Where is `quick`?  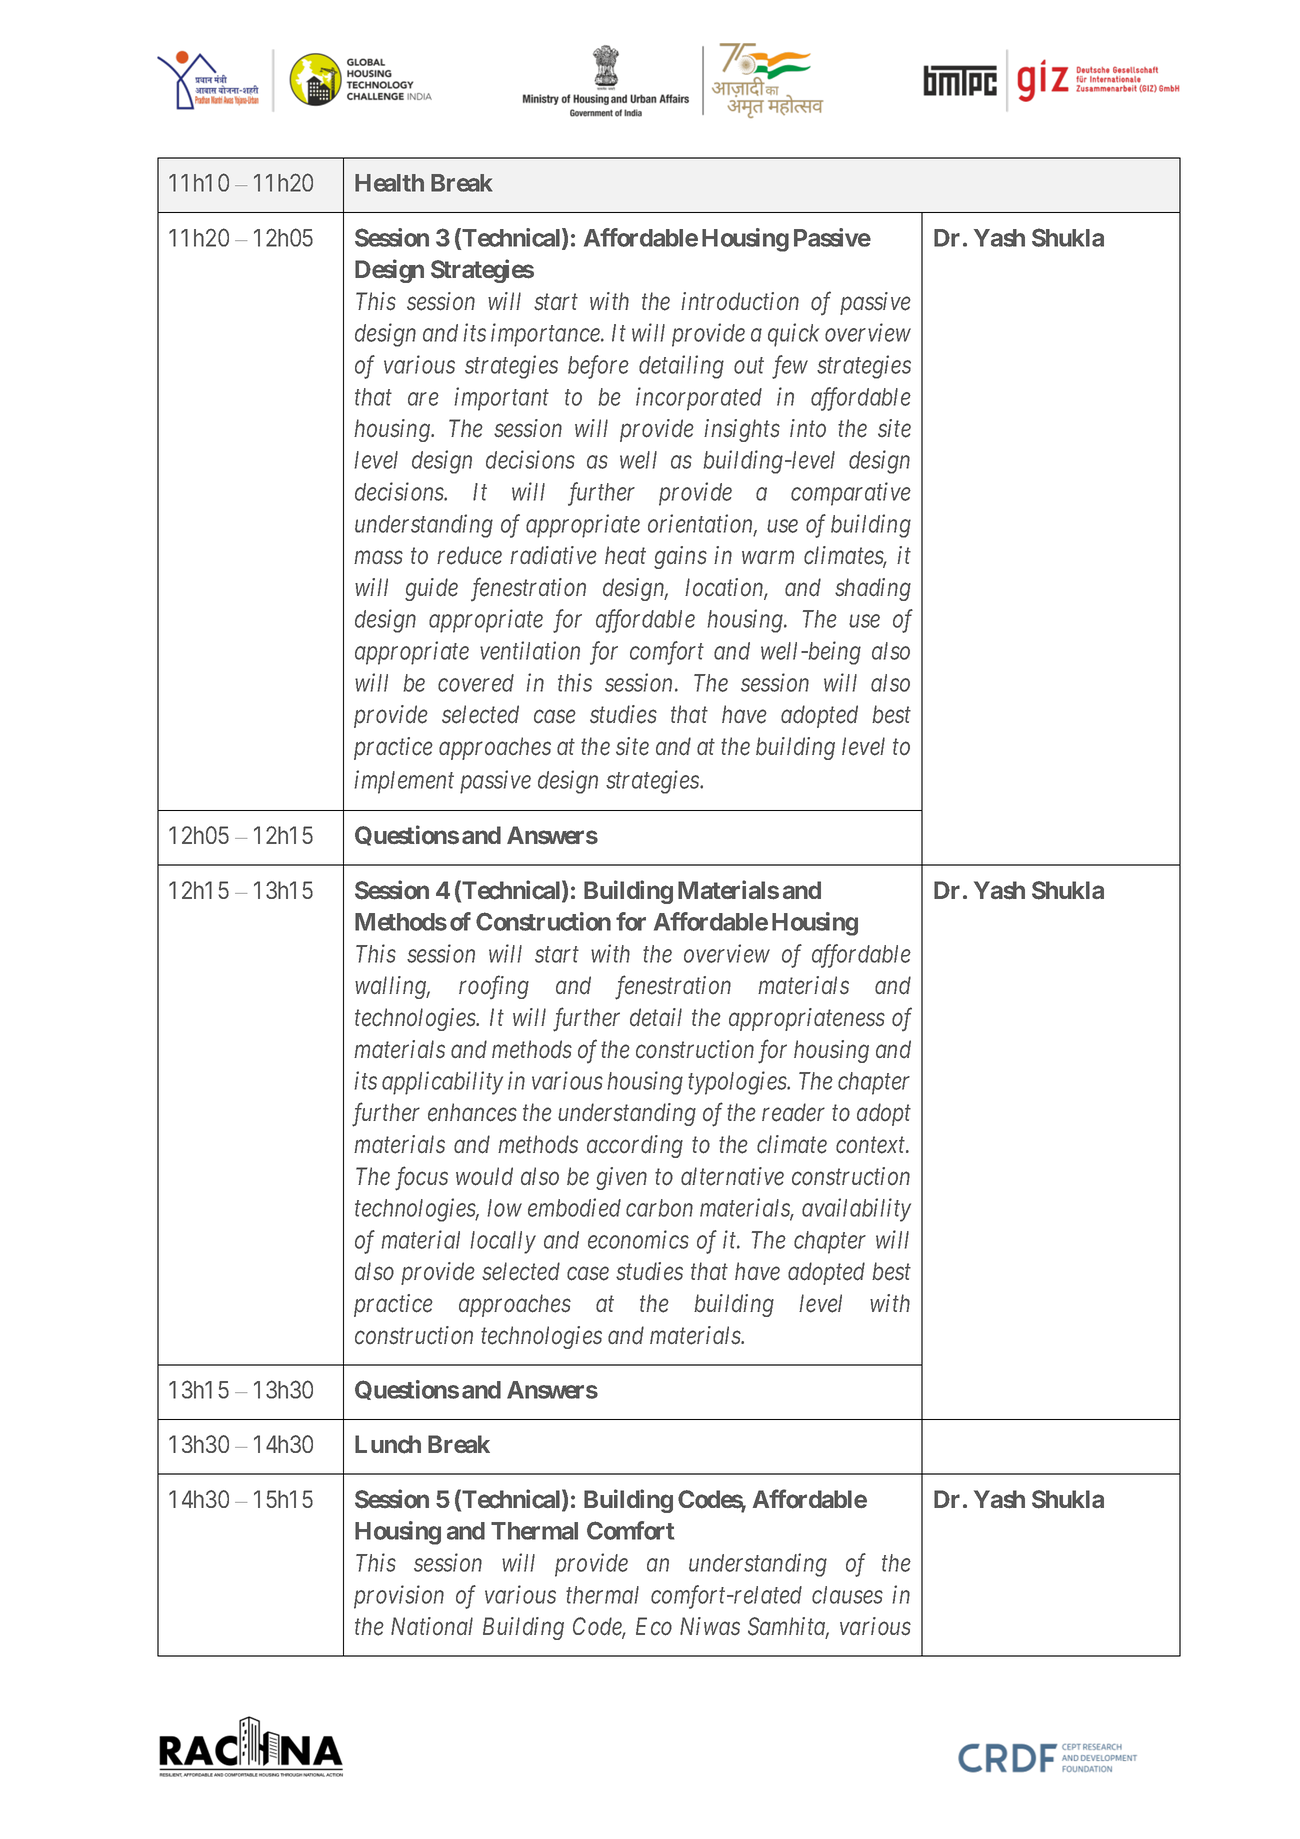 quick is located at coordinates (793, 335).
